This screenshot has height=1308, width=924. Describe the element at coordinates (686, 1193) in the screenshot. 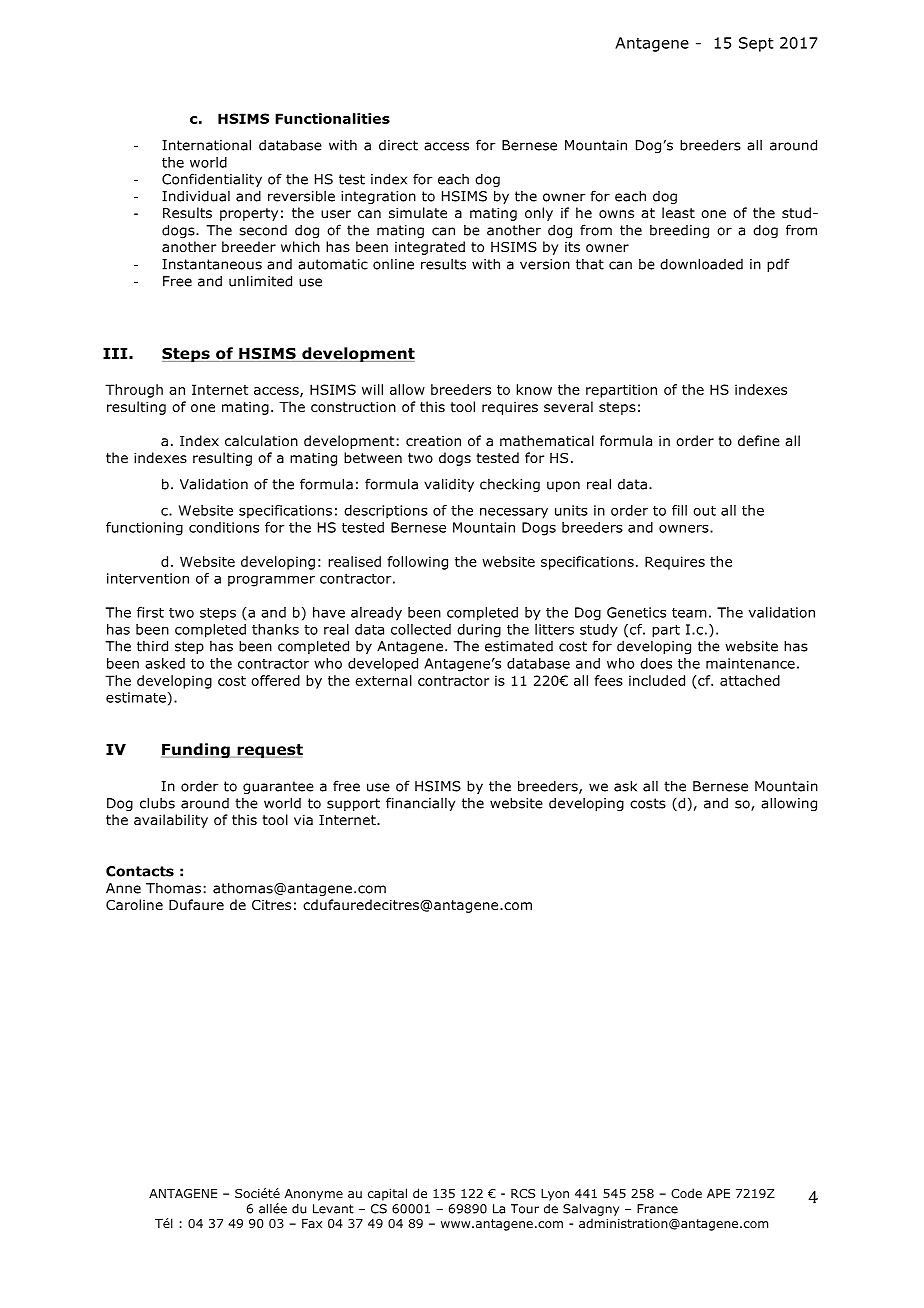

I see `Code` at that location.
